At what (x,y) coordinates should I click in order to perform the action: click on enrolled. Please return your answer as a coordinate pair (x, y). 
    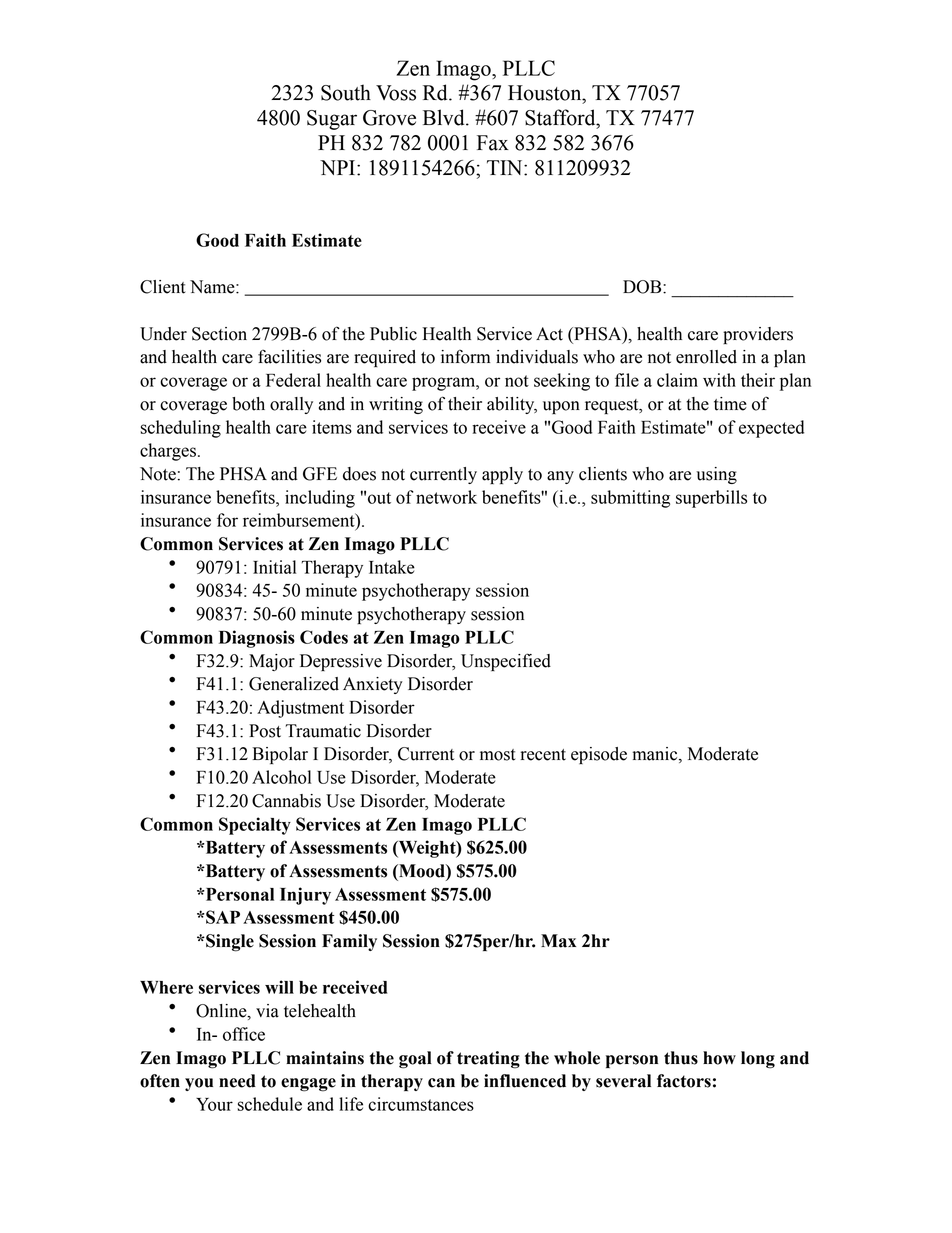
    Looking at the image, I should click on (706, 357).
